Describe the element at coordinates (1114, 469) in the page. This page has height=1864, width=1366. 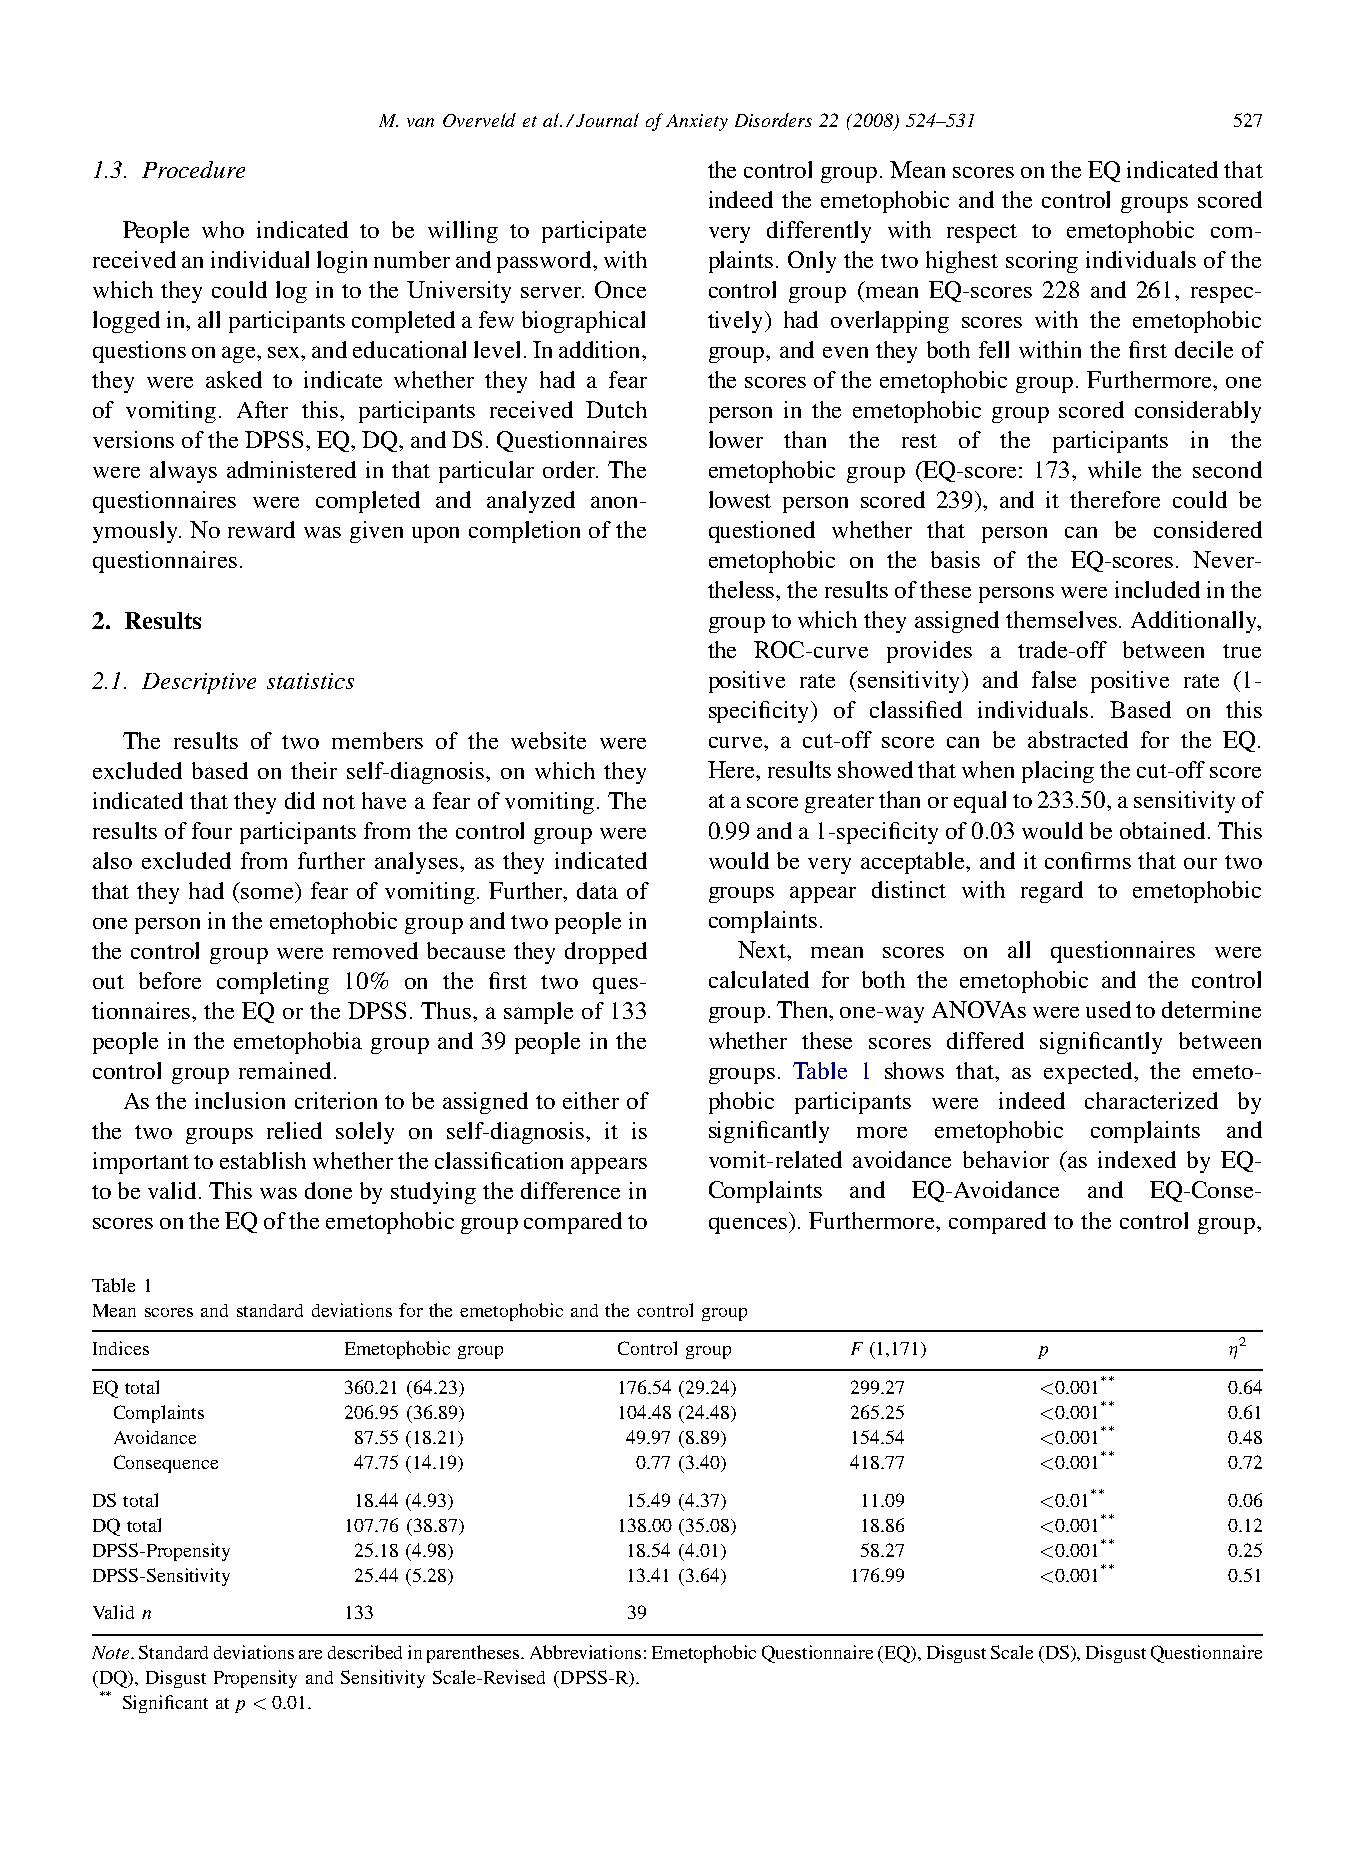
I see `while` at that location.
